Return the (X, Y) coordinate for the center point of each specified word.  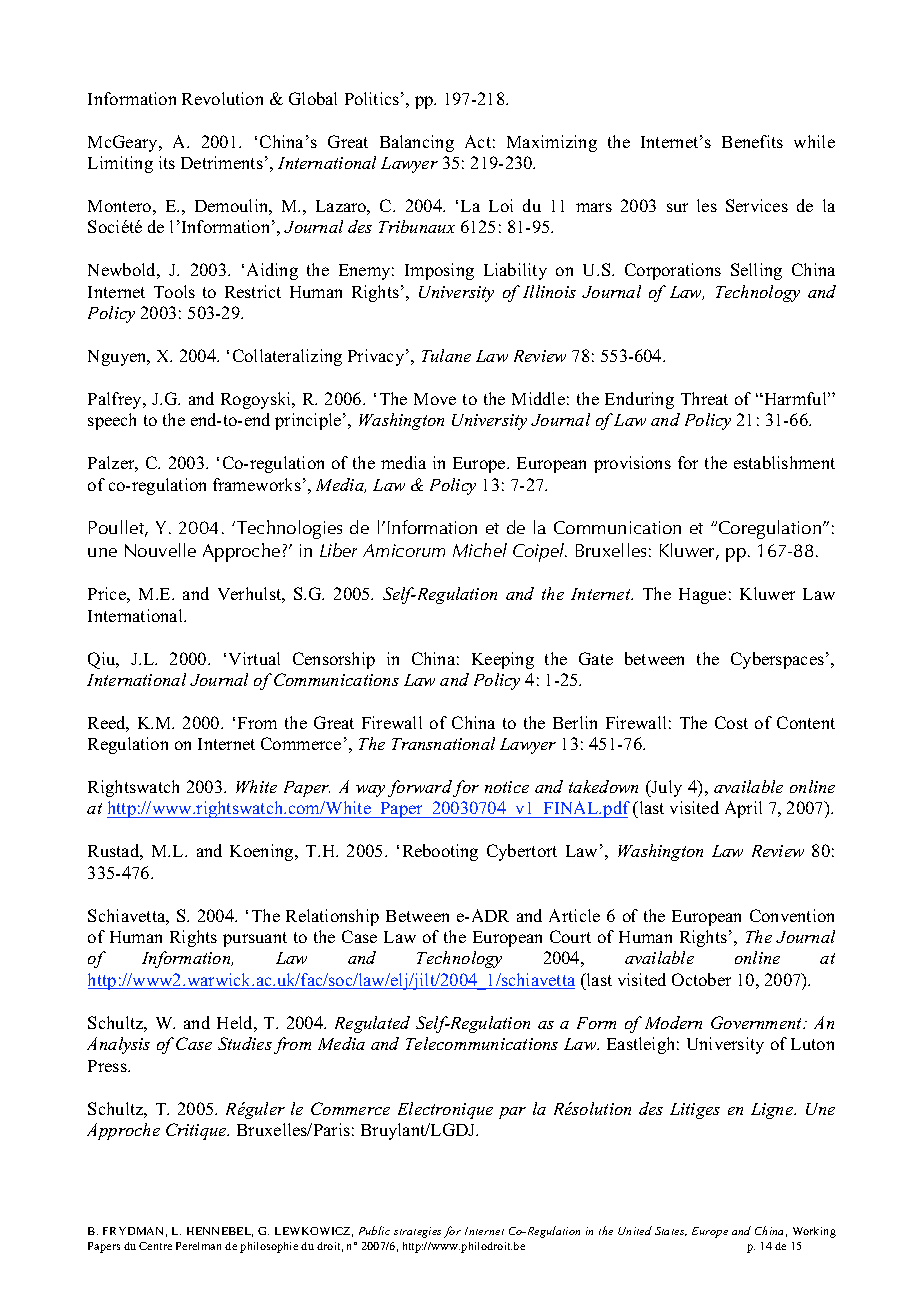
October (701, 979)
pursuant (255, 939)
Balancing (417, 143)
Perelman (198, 1246)
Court (570, 936)
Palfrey (116, 400)
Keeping (503, 660)
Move (435, 399)
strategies (417, 1232)
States (671, 1231)
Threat (704, 398)
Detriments (222, 162)
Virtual (254, 658)
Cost (731, 722)
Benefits (752, 141)
